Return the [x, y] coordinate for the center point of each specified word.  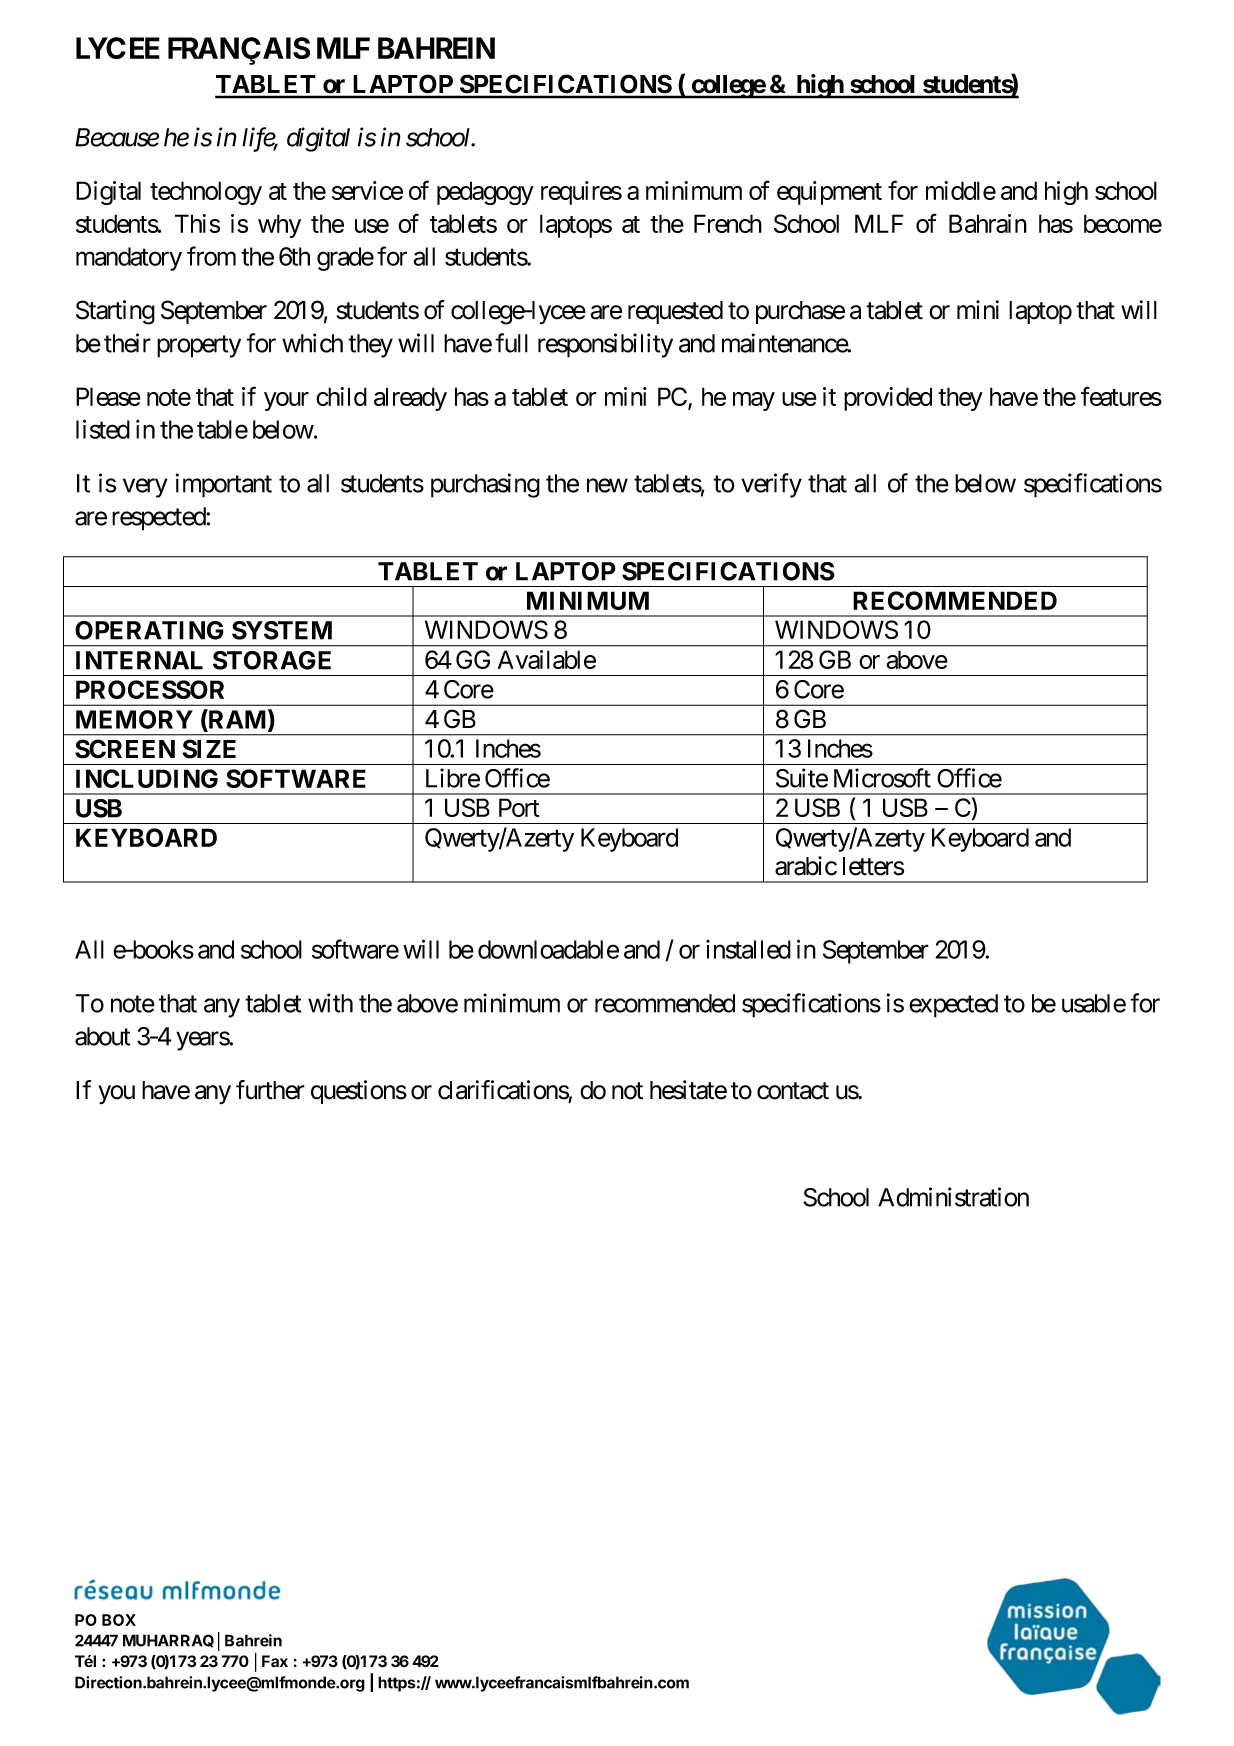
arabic [806, 866]
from [211, 256]
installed [748, 949]
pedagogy [485, 193]
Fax [275, 1661]
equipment [829, 193]
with [330, 1003]
